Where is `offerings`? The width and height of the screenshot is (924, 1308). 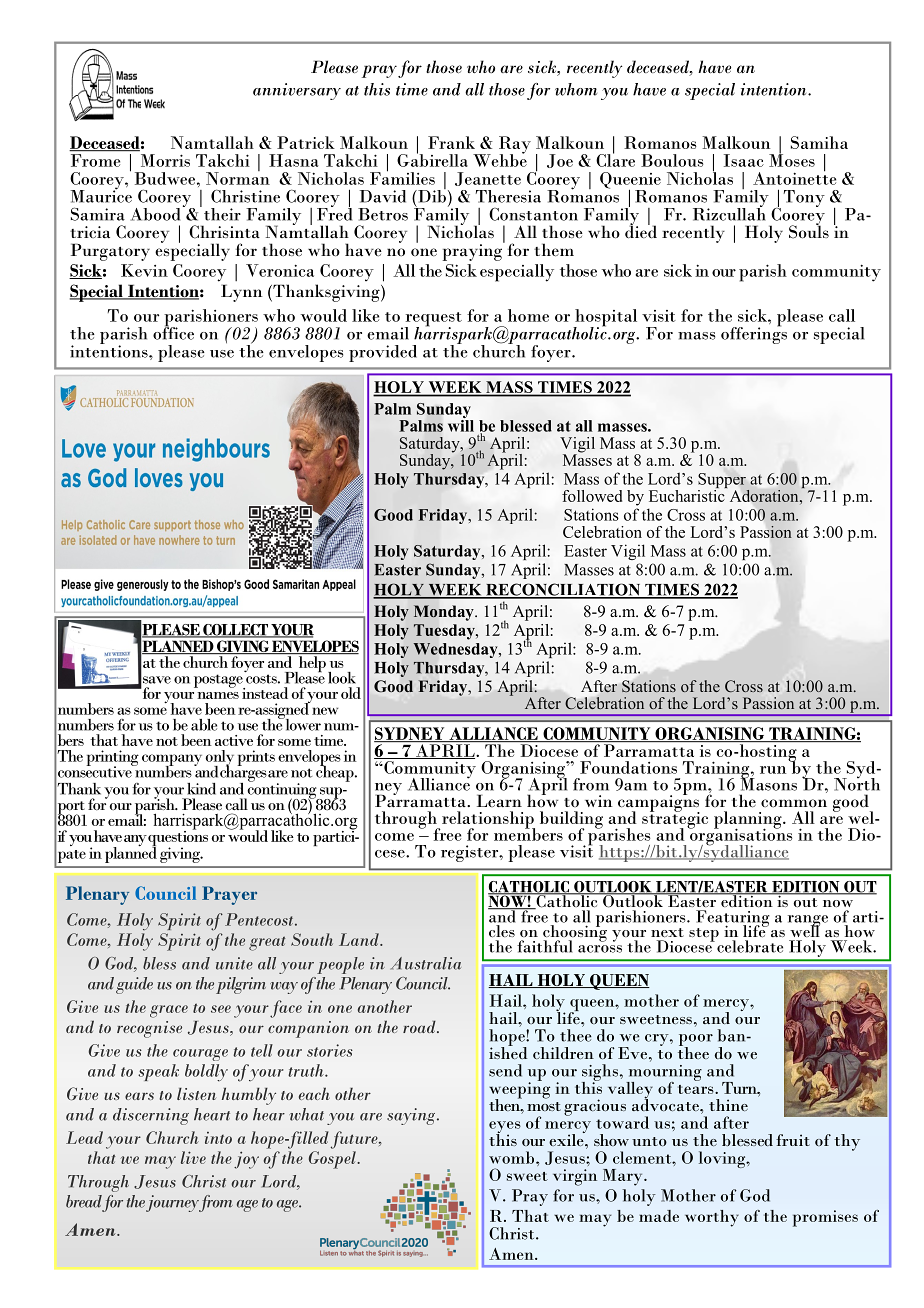 offerings is located at coordinates (754, 334).
